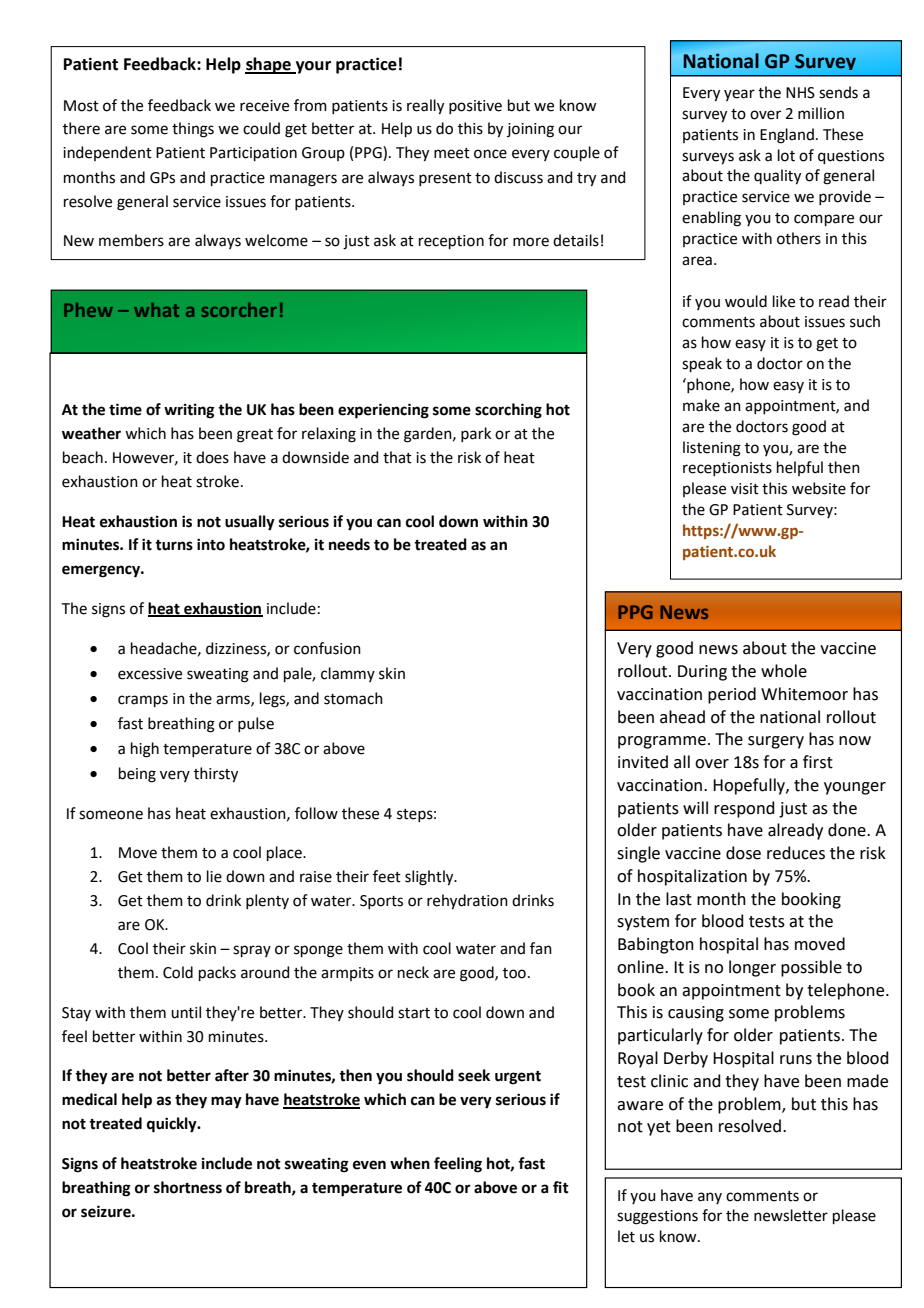  Describe the element at coordinates (348, 674) in the document. I see `clammy` at that location.
